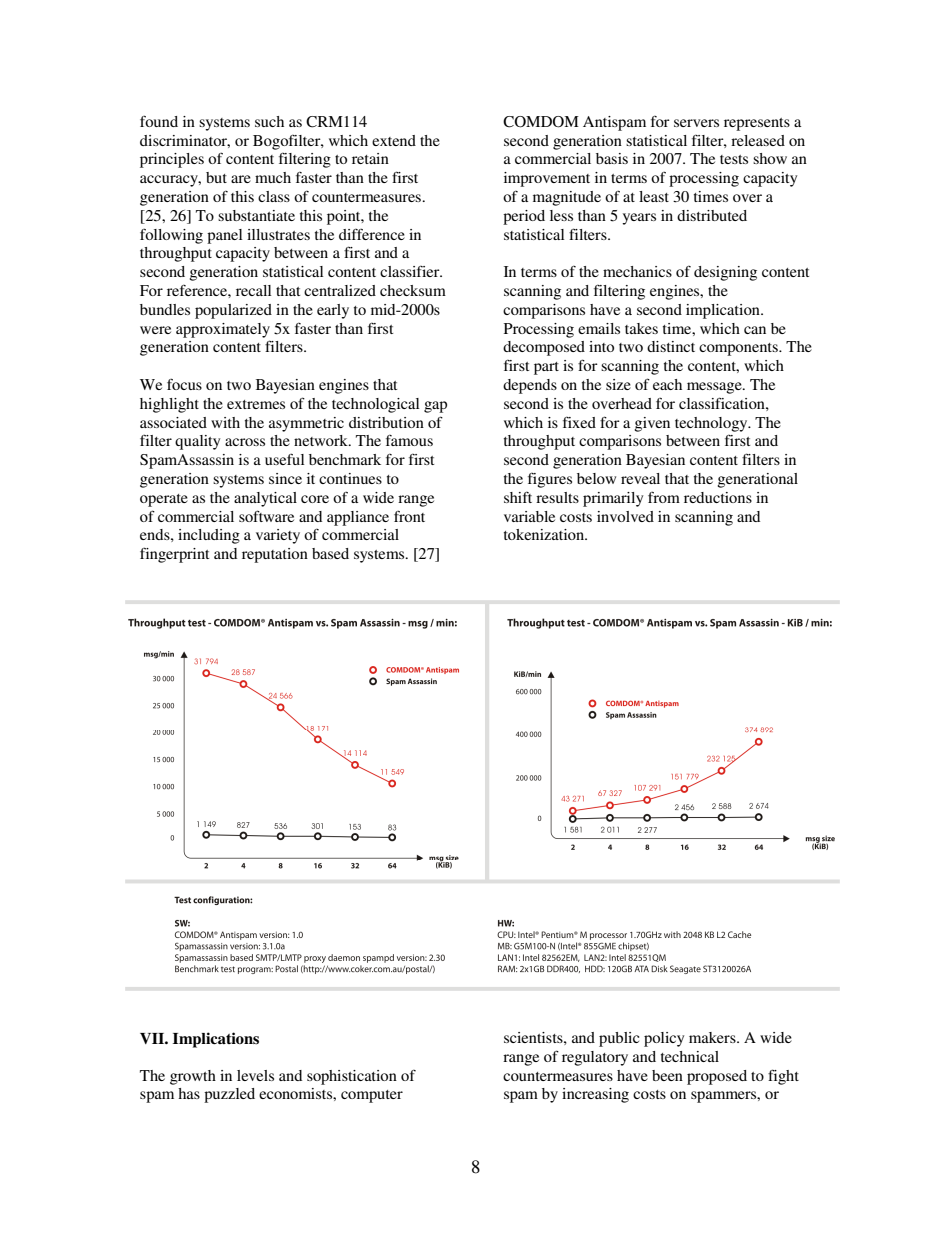 Image resolution: width=952 pixels, height=1233 pixels. What do you see at coordinates (545, 534) in the document?
I see `tokenization` at bounding box center [545, 534].
